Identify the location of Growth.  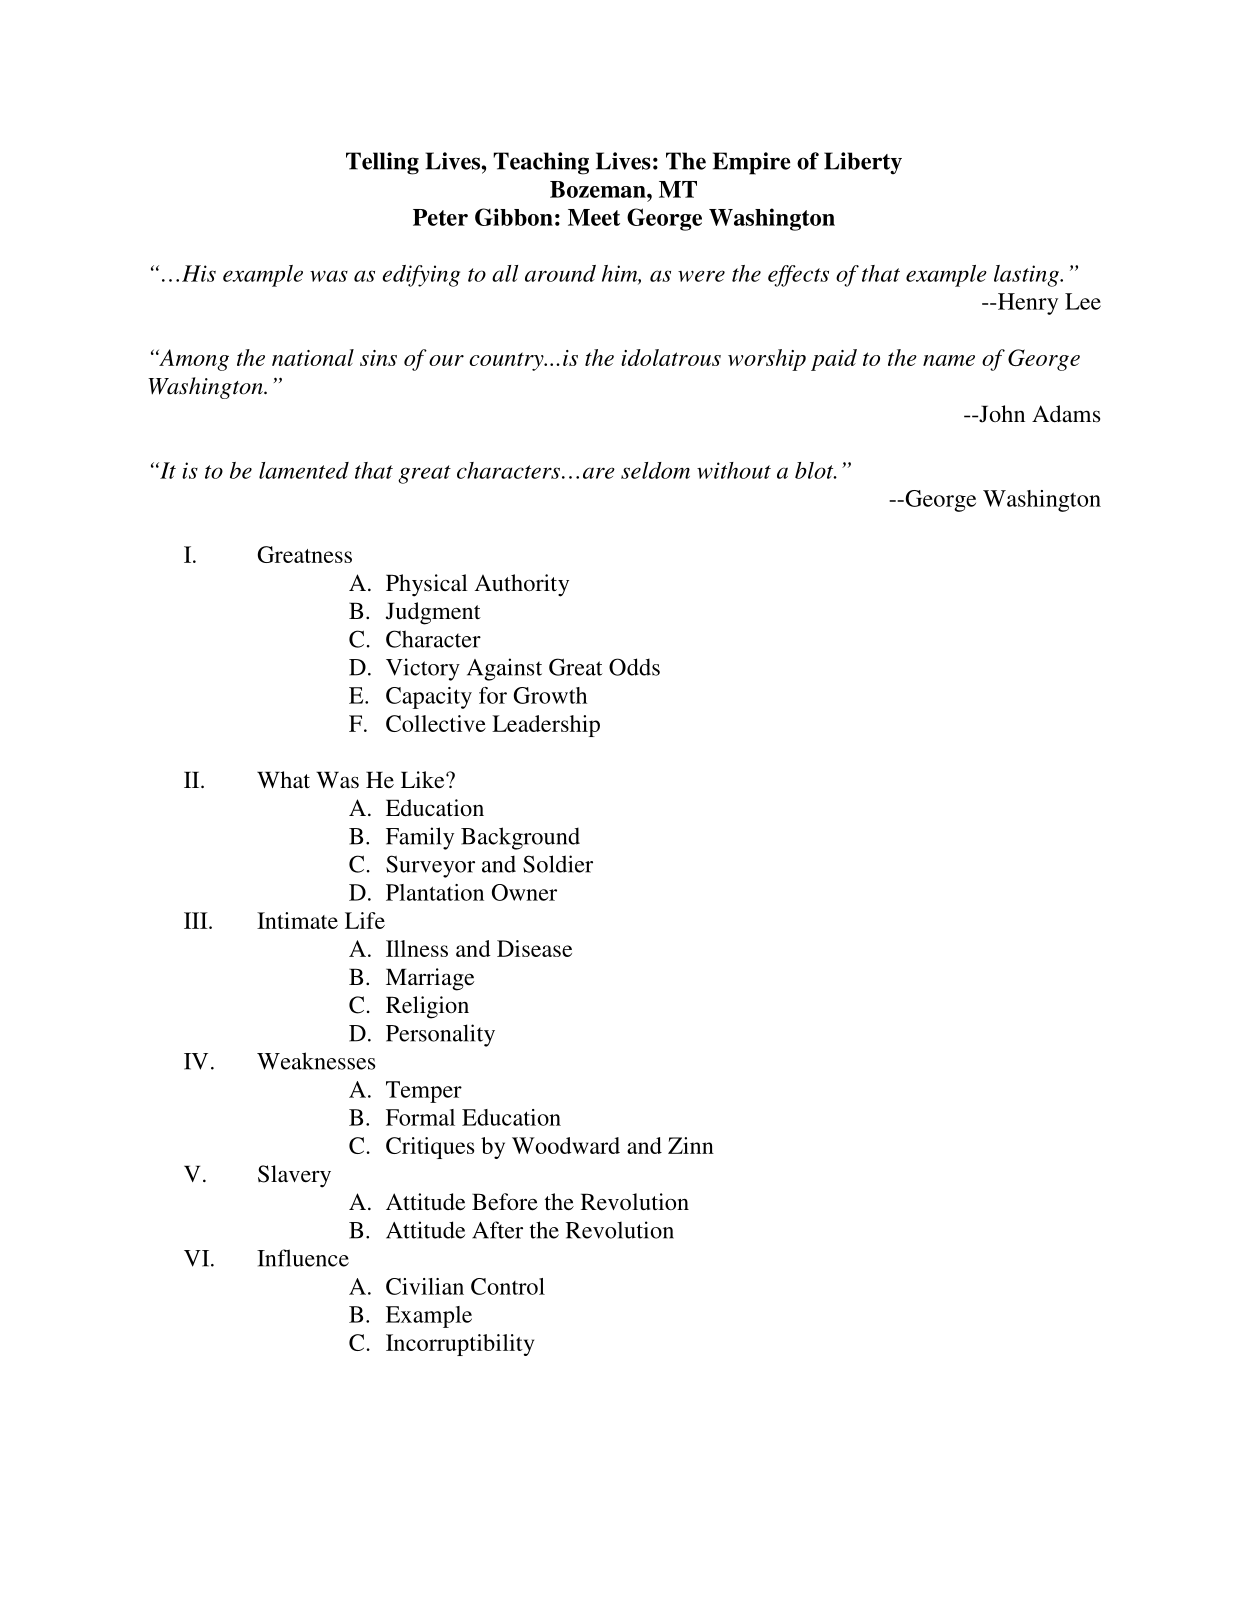
(550, 695).
